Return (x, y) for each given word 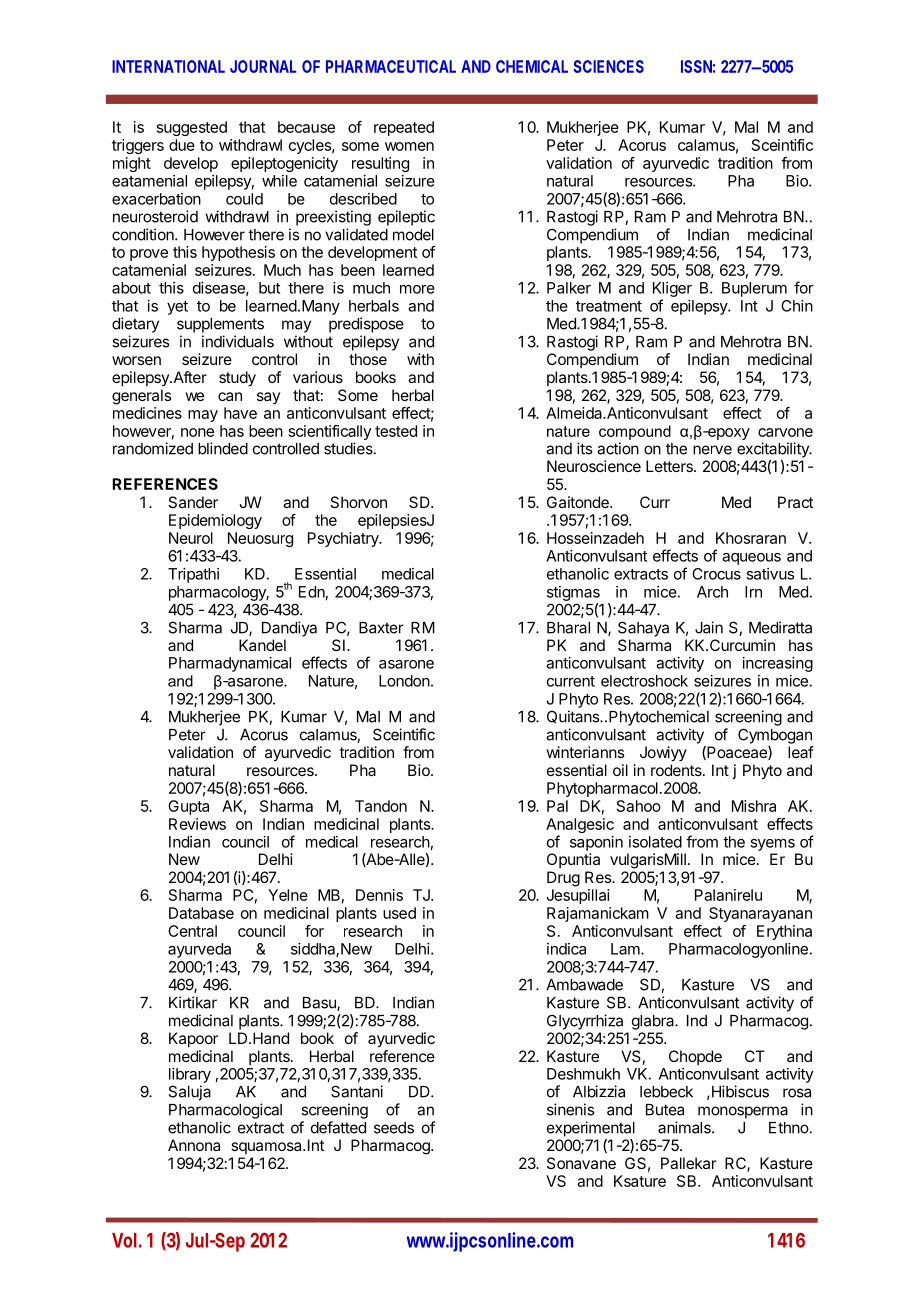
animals (685, 1127)
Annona (194, 1145)
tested (396, 431)
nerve (712, 450)
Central (192, 931)
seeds (394, 1128)
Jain (709, 627)
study (237, 379)
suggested (192, 128)
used (399, 913)
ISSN (696, 66)
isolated (655, 842)
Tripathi (193, 575)
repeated (404, 128)
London (404, 681)
